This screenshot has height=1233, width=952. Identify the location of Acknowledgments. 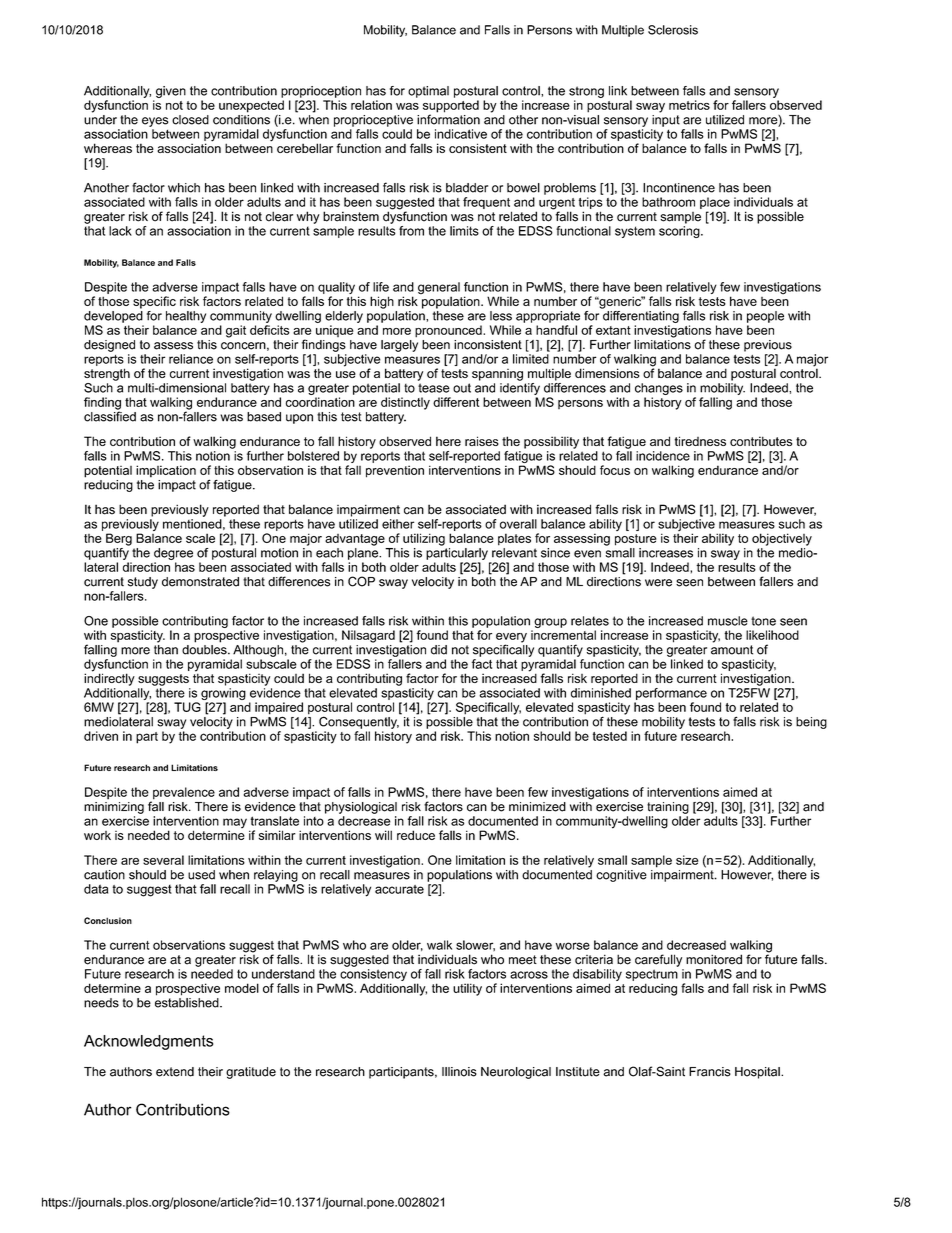
(148, 1042).
